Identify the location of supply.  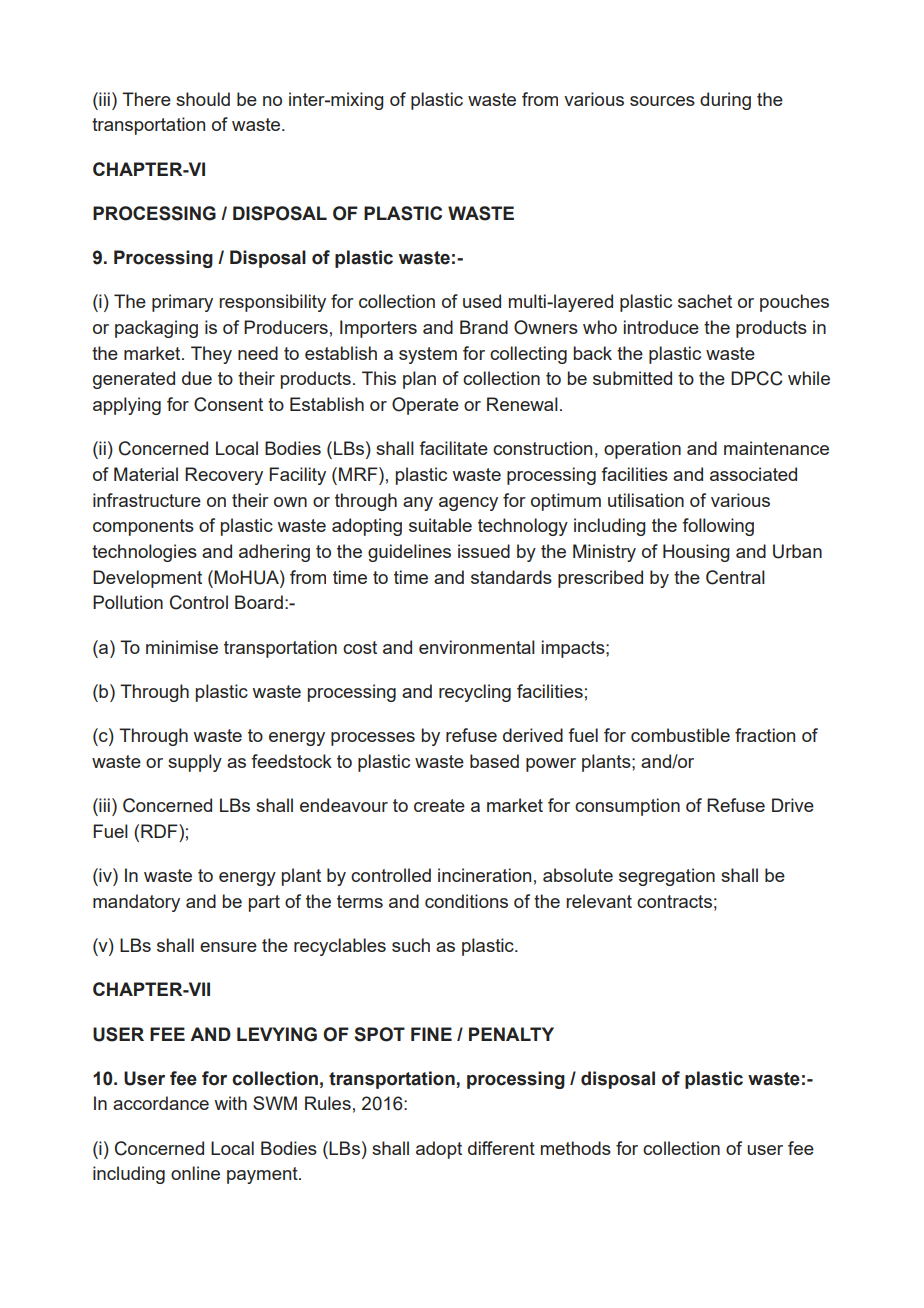
(195, 763).
